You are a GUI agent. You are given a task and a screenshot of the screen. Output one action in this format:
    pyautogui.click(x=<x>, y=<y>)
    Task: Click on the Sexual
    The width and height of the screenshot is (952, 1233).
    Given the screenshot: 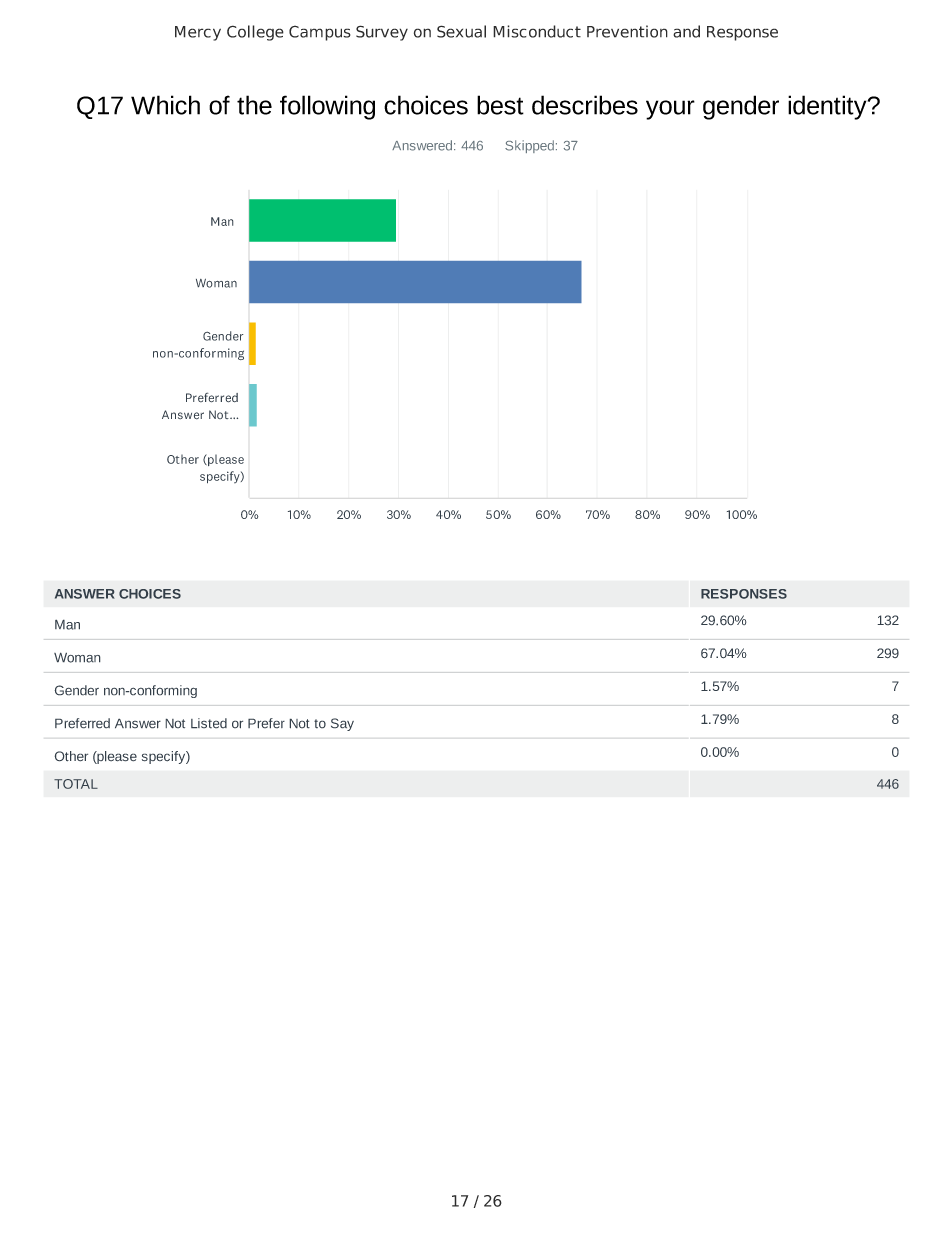 What is the action you would take?
    pyautogui.click(x=461, y=31)
